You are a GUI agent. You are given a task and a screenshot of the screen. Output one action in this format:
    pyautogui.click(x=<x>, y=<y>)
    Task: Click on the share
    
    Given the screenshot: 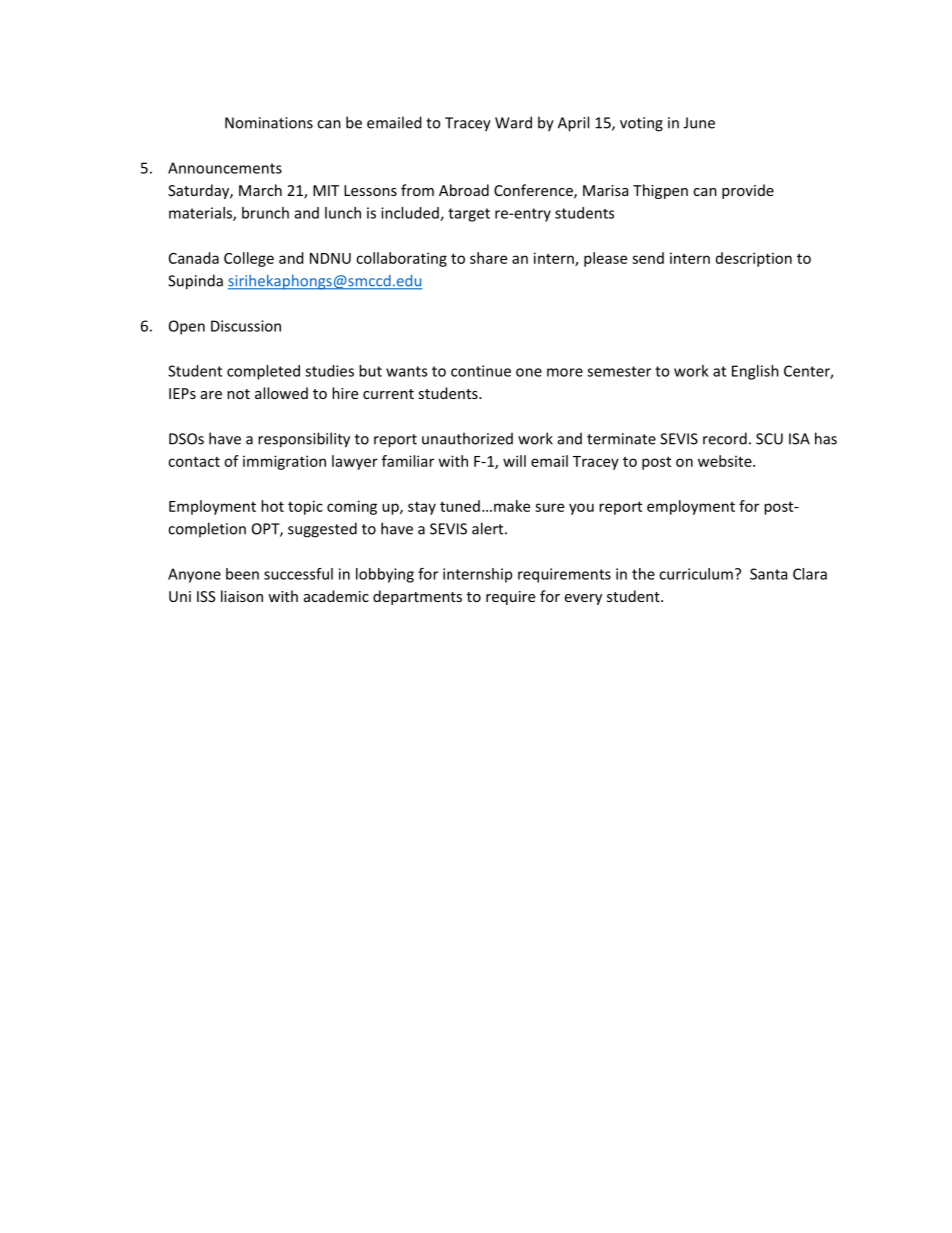 What is the action you would take?
    pyautogui.click(x=488, y=258)
